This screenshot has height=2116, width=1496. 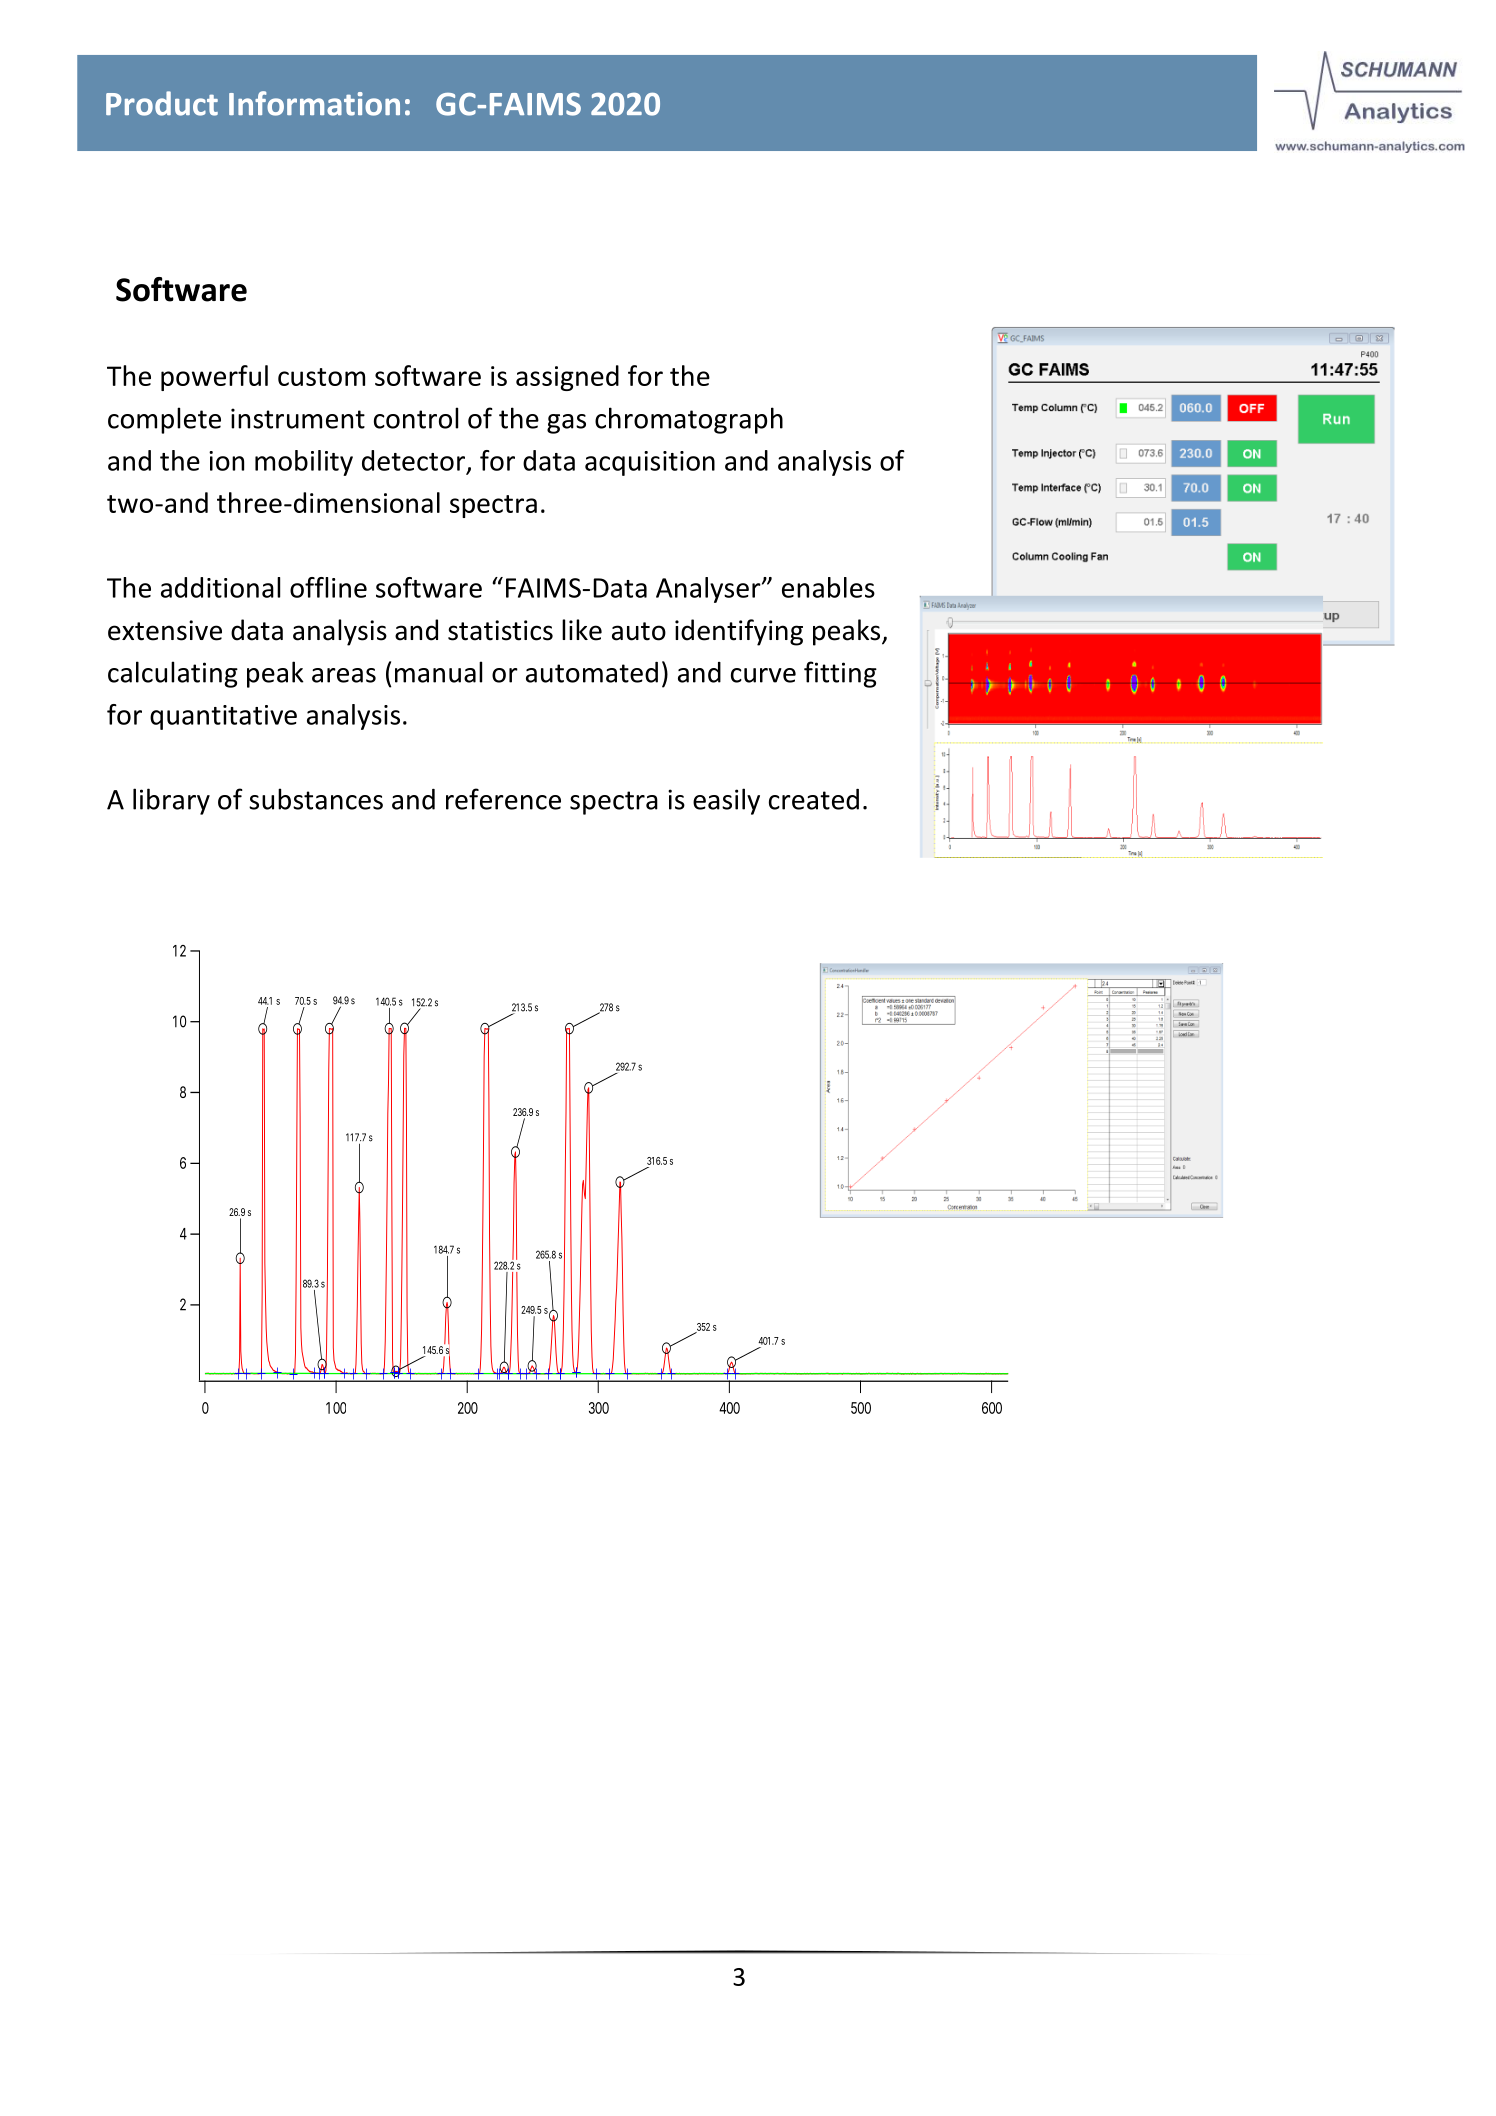 What do you see at coordinates (500, 630) in the screenshot?
I see `statistics` at bounding box center [500, 630].
